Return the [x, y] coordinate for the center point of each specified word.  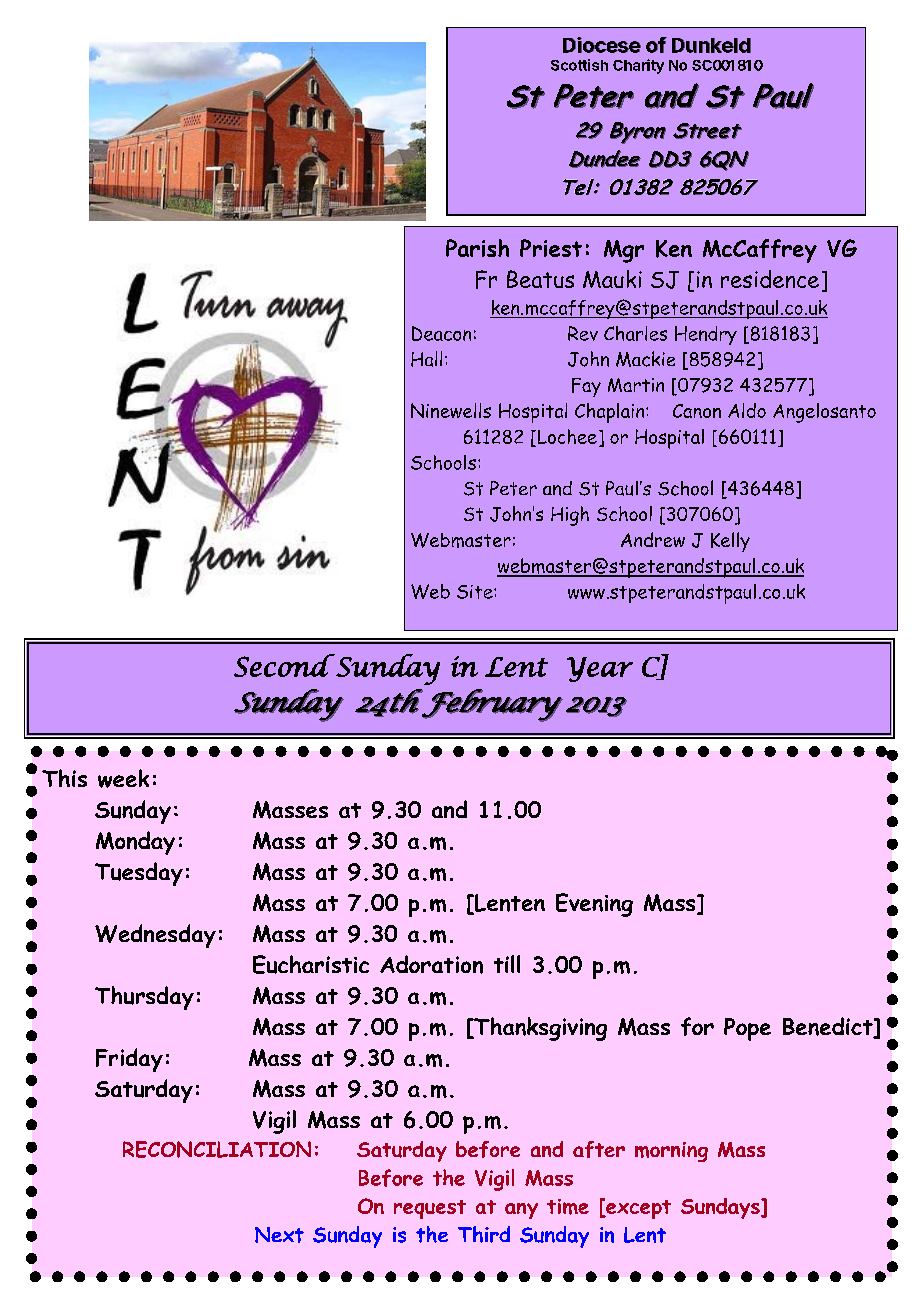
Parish [477, 248]
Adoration [431, 964]
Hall [426, 359]
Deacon [441, 333]
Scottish [579, 65]
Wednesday [155, 936]
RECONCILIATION [217, 1149]
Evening [594, 905]
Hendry [706, 335]
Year [600, 669]
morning [671, 1152]
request [430, 1209]
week [123, 778]
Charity [638, 66]
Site [476, 592]
